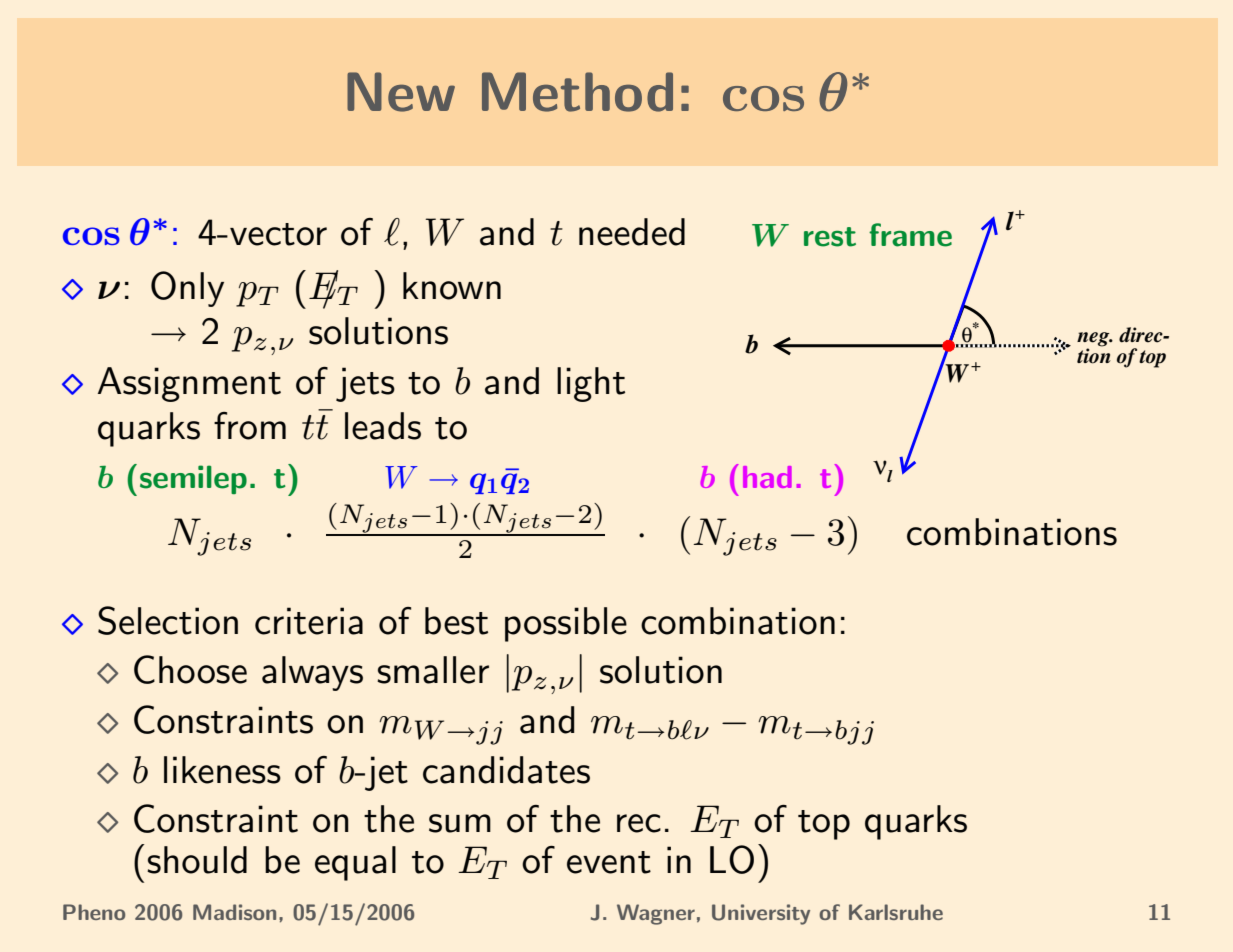 Image resolution: width=1233 pixels, height=952 pixels. What do you see at coordinates (383, 426) in the screenshot?
I see `leads` at bounding box center [383, 426].
